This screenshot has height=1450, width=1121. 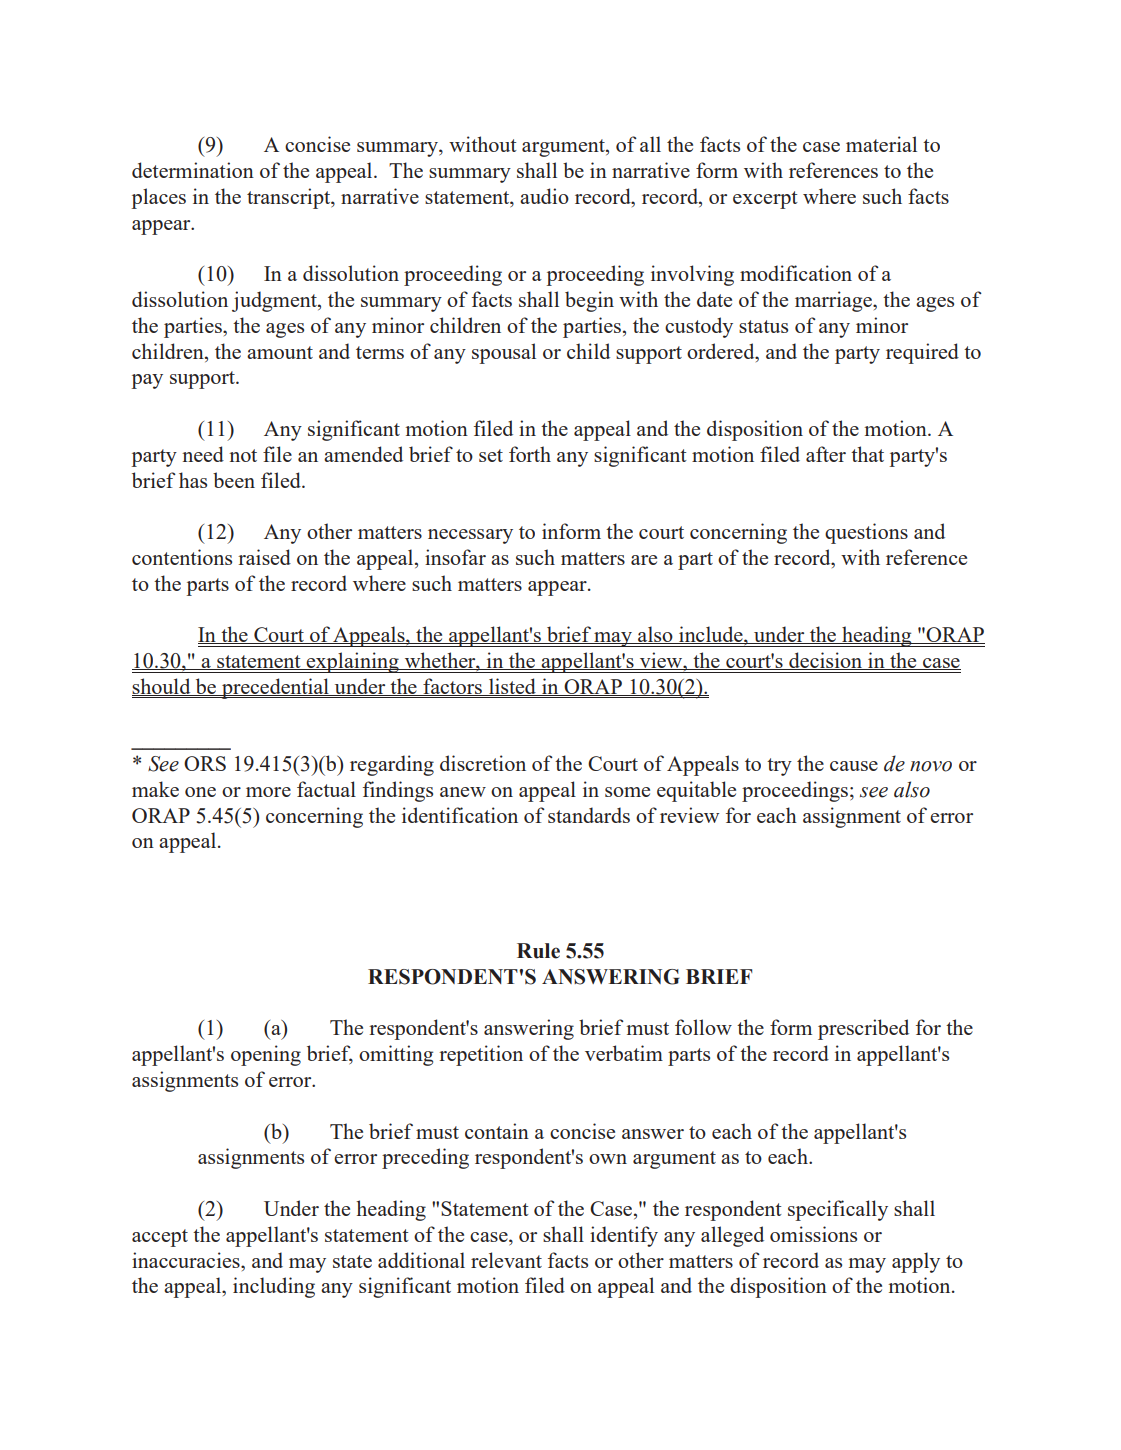 What do you see at coordinates (854, 766) in the screenshot?
I see `cause` at bounding box center [854, 766].
